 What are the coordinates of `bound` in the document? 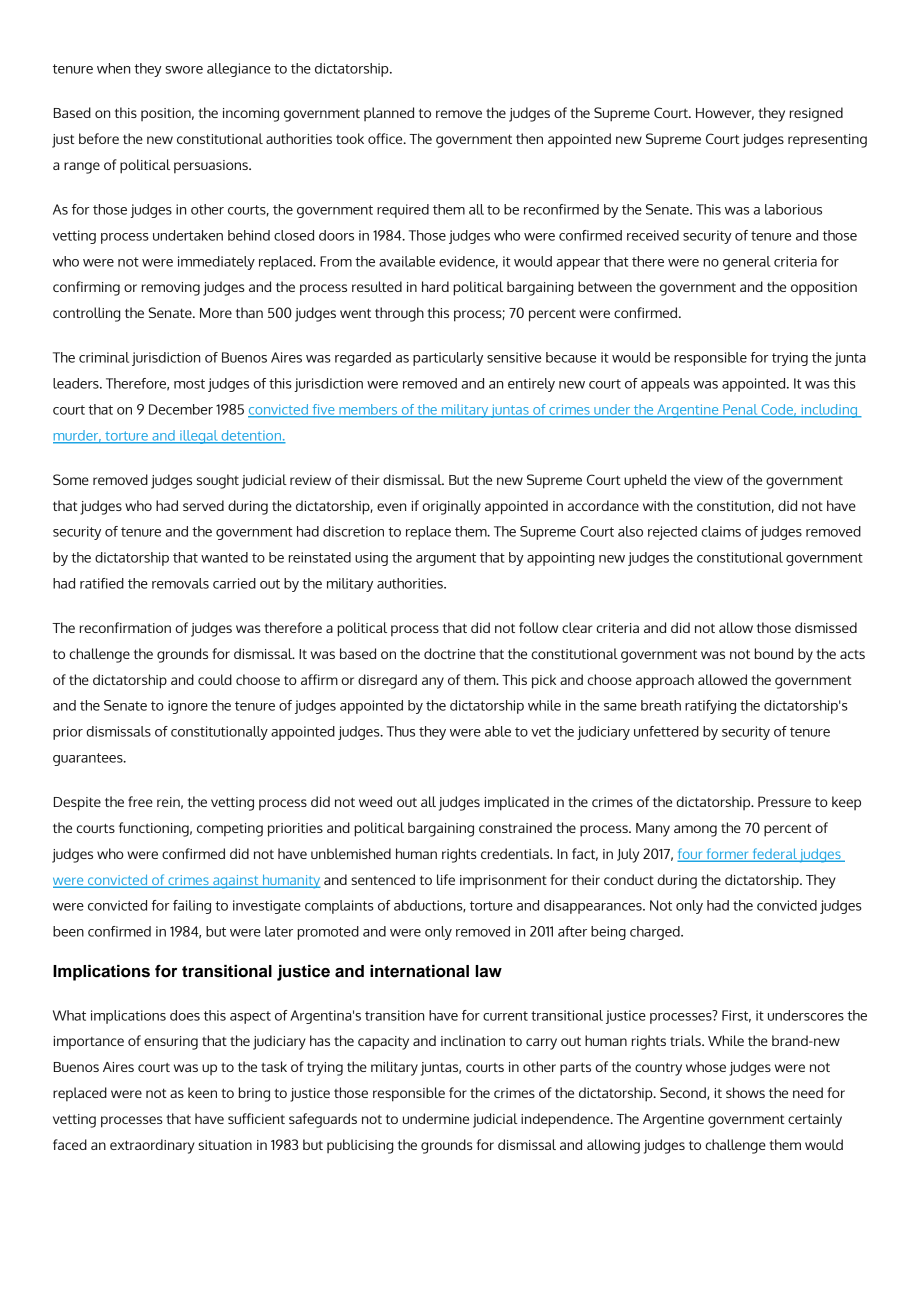 It's located at (774, 653).
